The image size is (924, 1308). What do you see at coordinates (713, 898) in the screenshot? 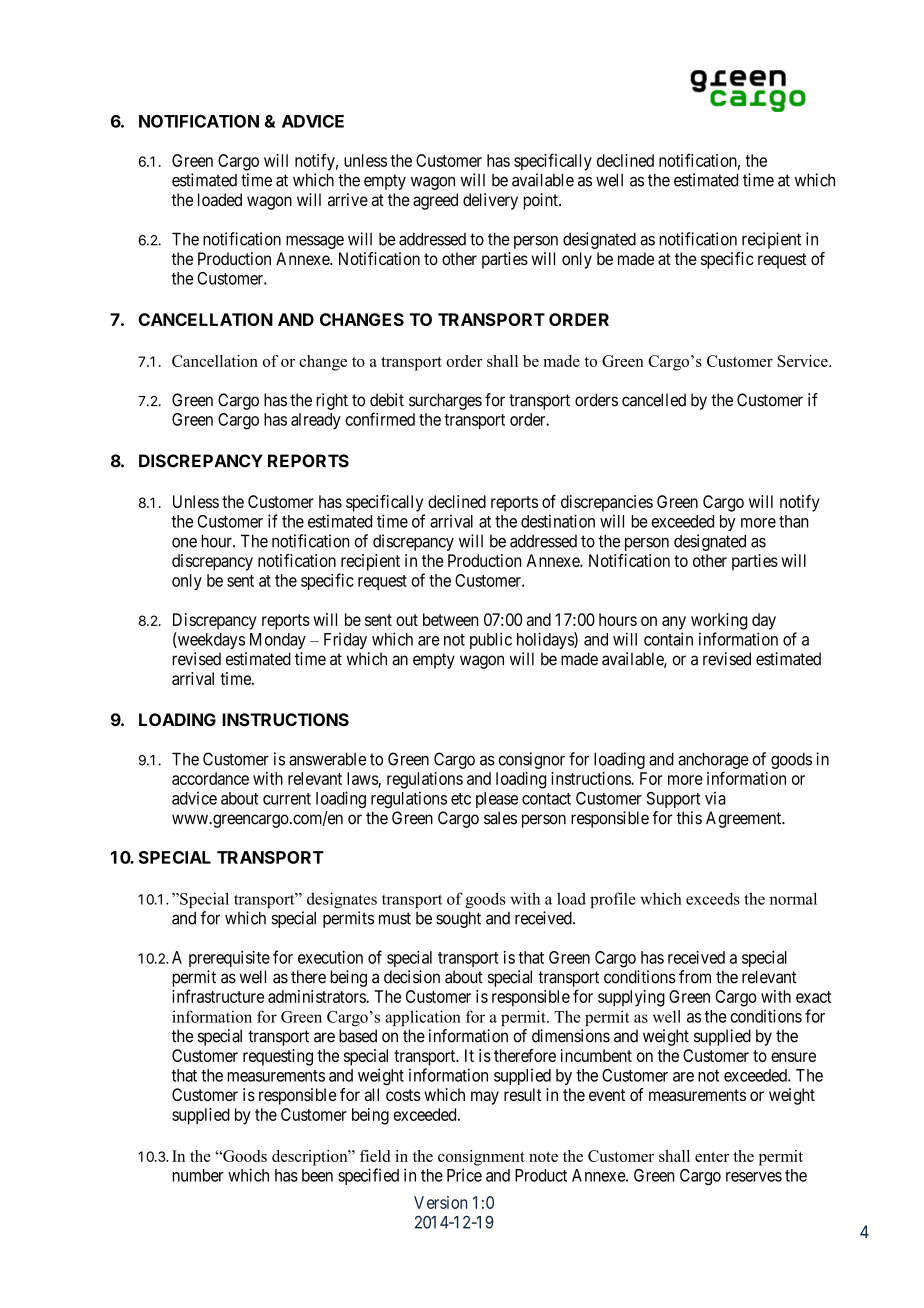
I see `exceeds` at bounding box center [713, 898].
